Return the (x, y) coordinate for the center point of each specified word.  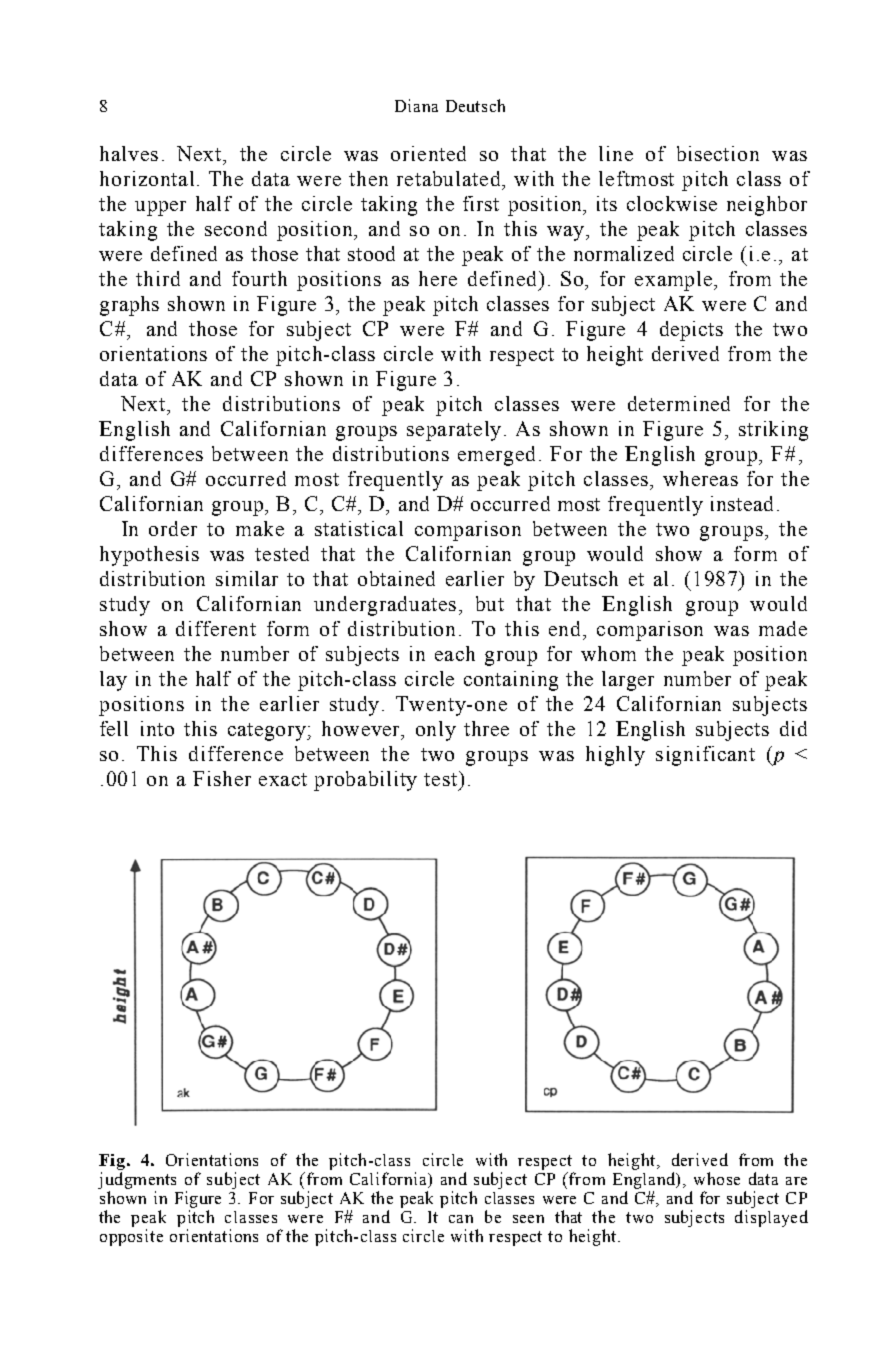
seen (528, 1219)
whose (717, 1178)
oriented (428, 153)
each (455, 653)
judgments (137, 1180)
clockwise (672, 203)
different (216, 628)
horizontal (147, 178)
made (783, 628)
